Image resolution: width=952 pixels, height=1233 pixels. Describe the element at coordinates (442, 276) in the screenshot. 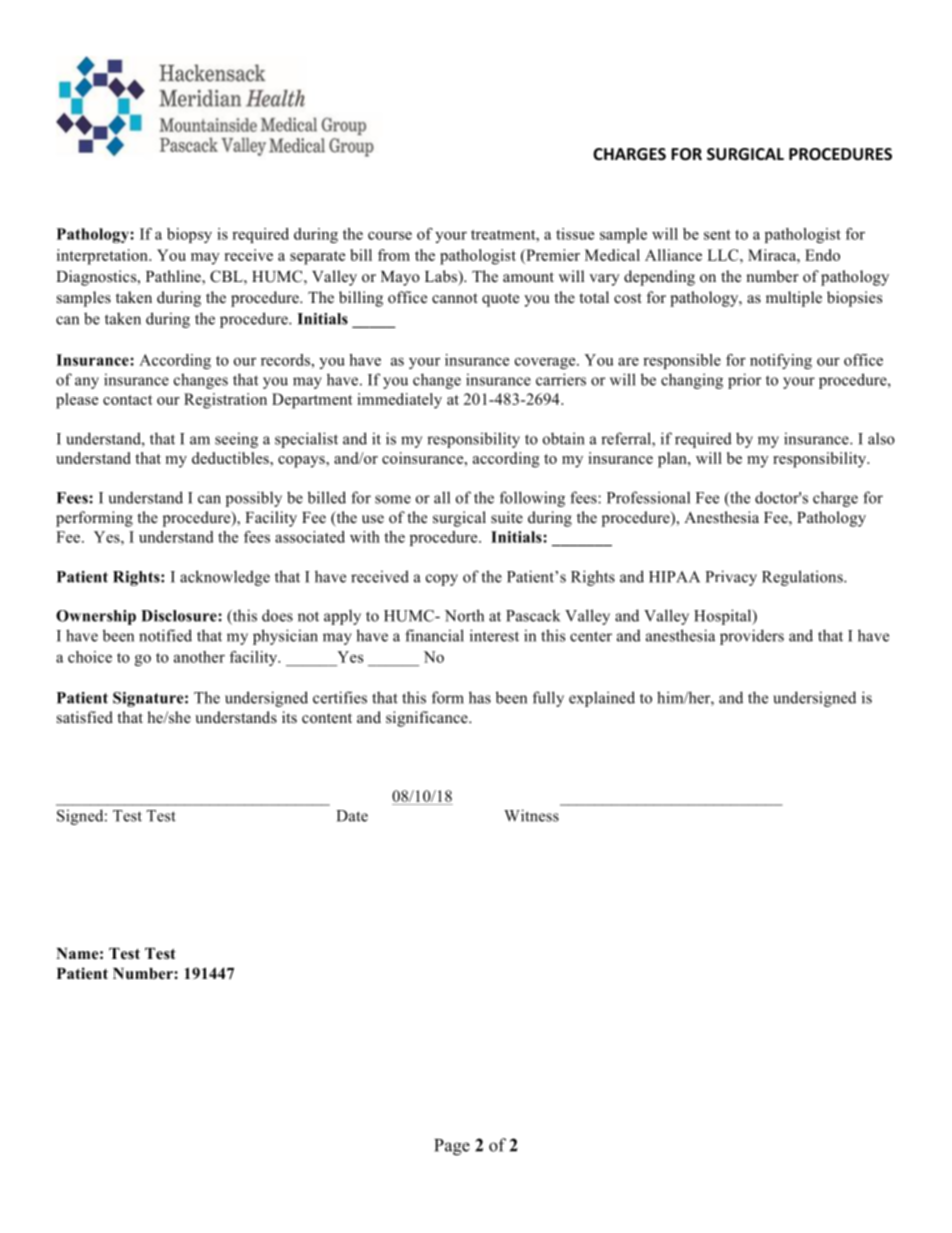

I see `Labs` at that location.
